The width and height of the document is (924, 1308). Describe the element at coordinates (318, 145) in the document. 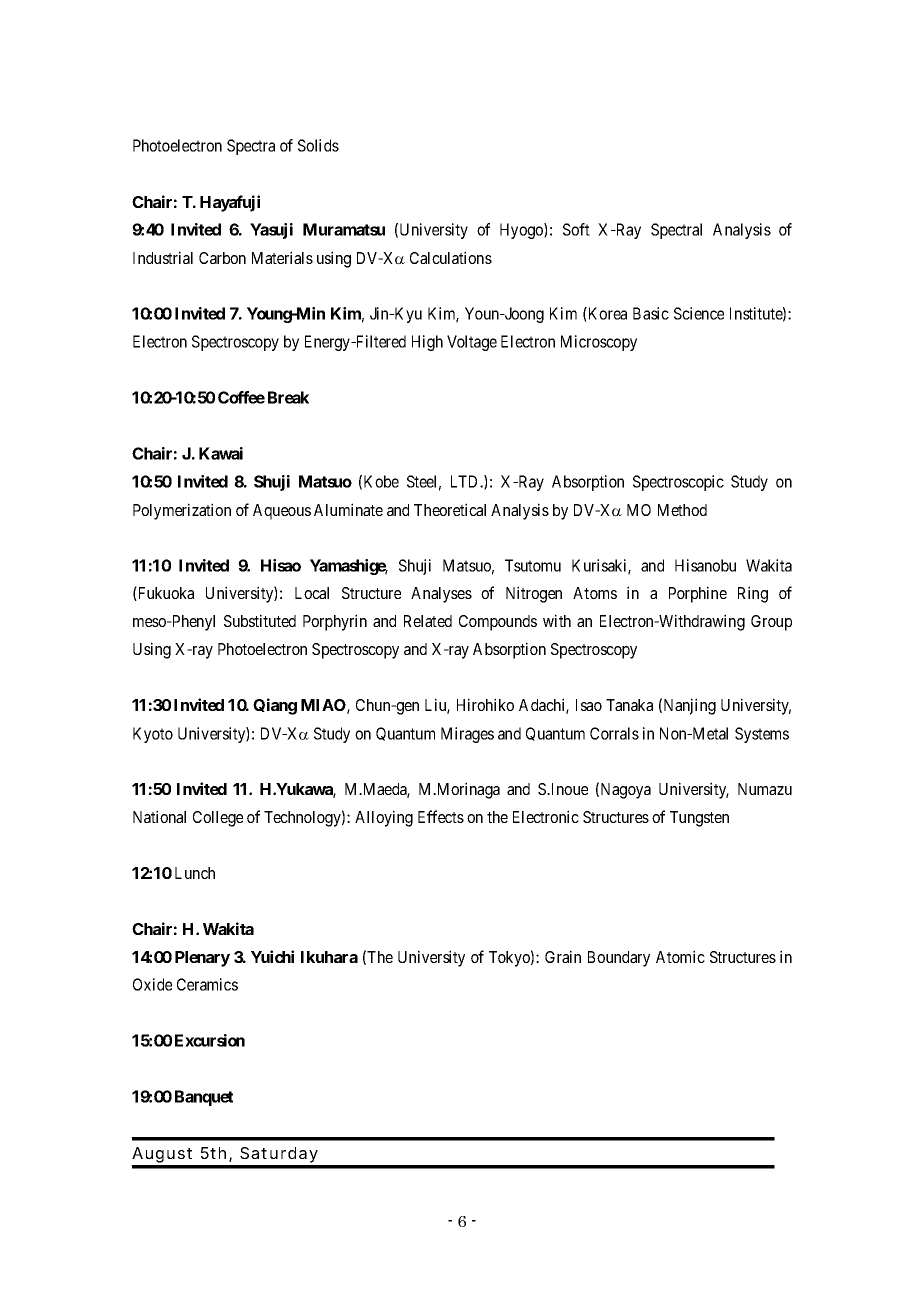

I see `Solids` at that location.
